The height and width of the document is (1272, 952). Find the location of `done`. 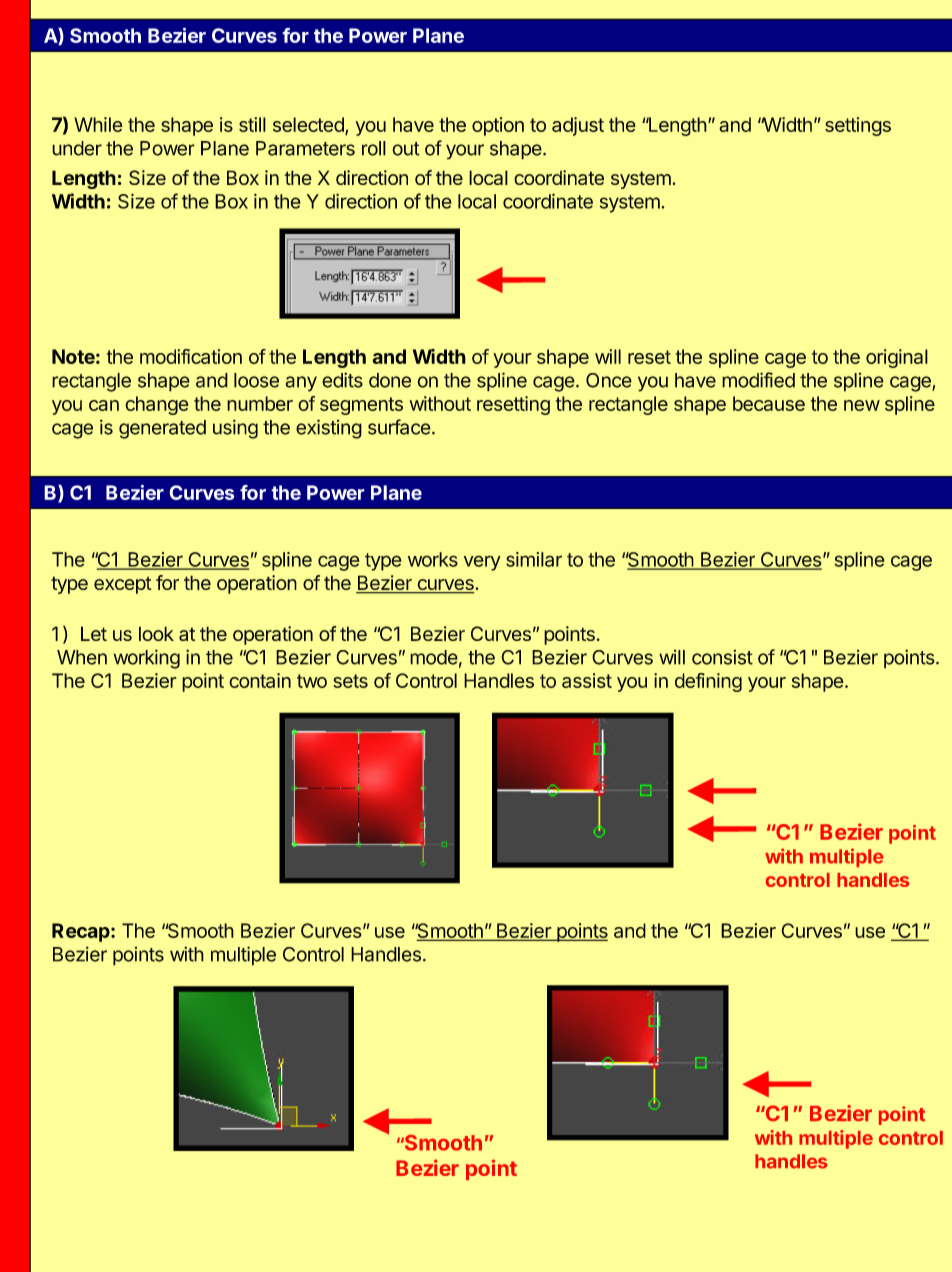

done is located at coordinates (390, 380).
